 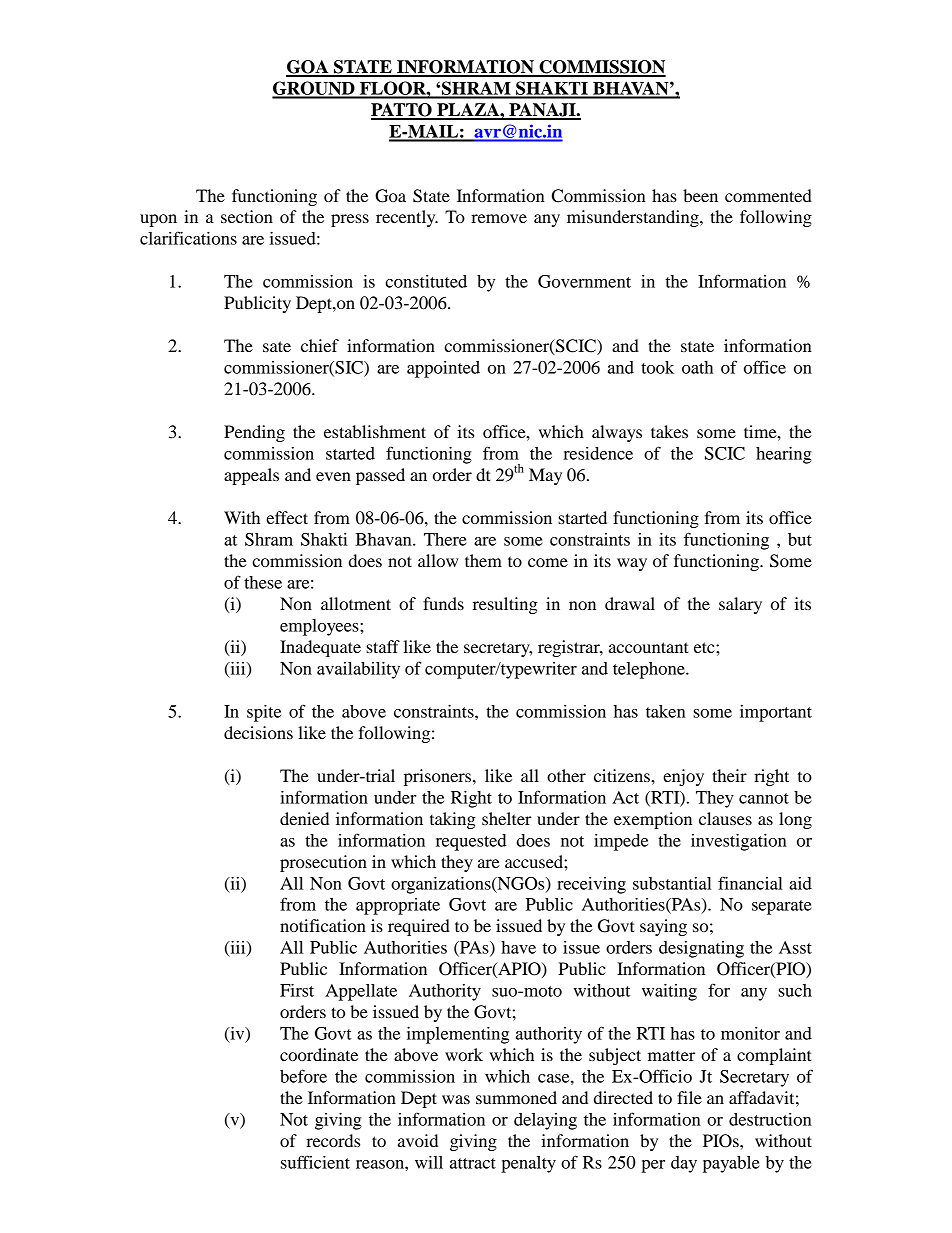 What do you see at coordinates (731, 1164) in the image?
I see `payable` at bounding box center [731, 1164].
